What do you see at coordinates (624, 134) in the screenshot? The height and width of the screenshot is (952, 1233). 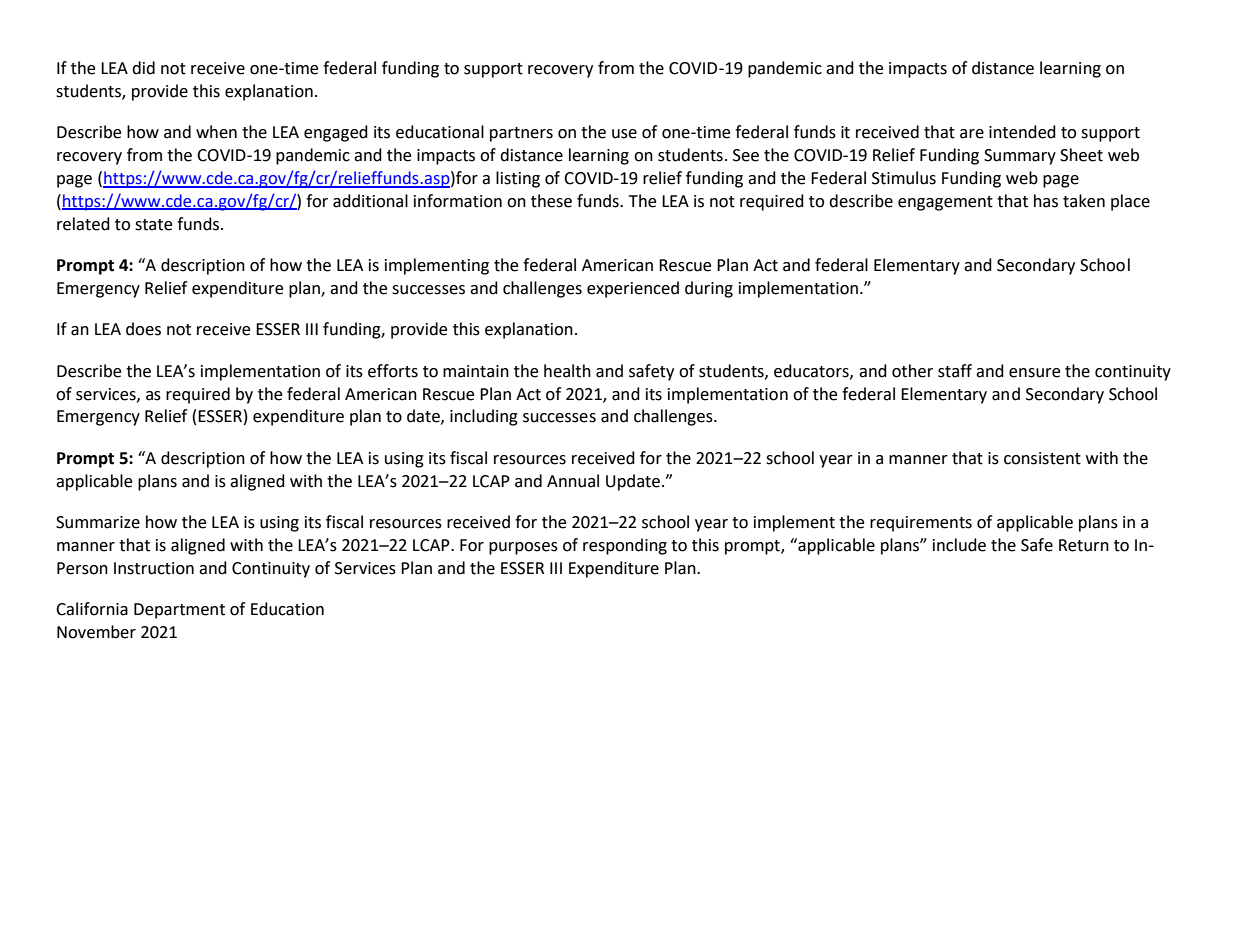 I see `use` at bounding box center [624, 134].
